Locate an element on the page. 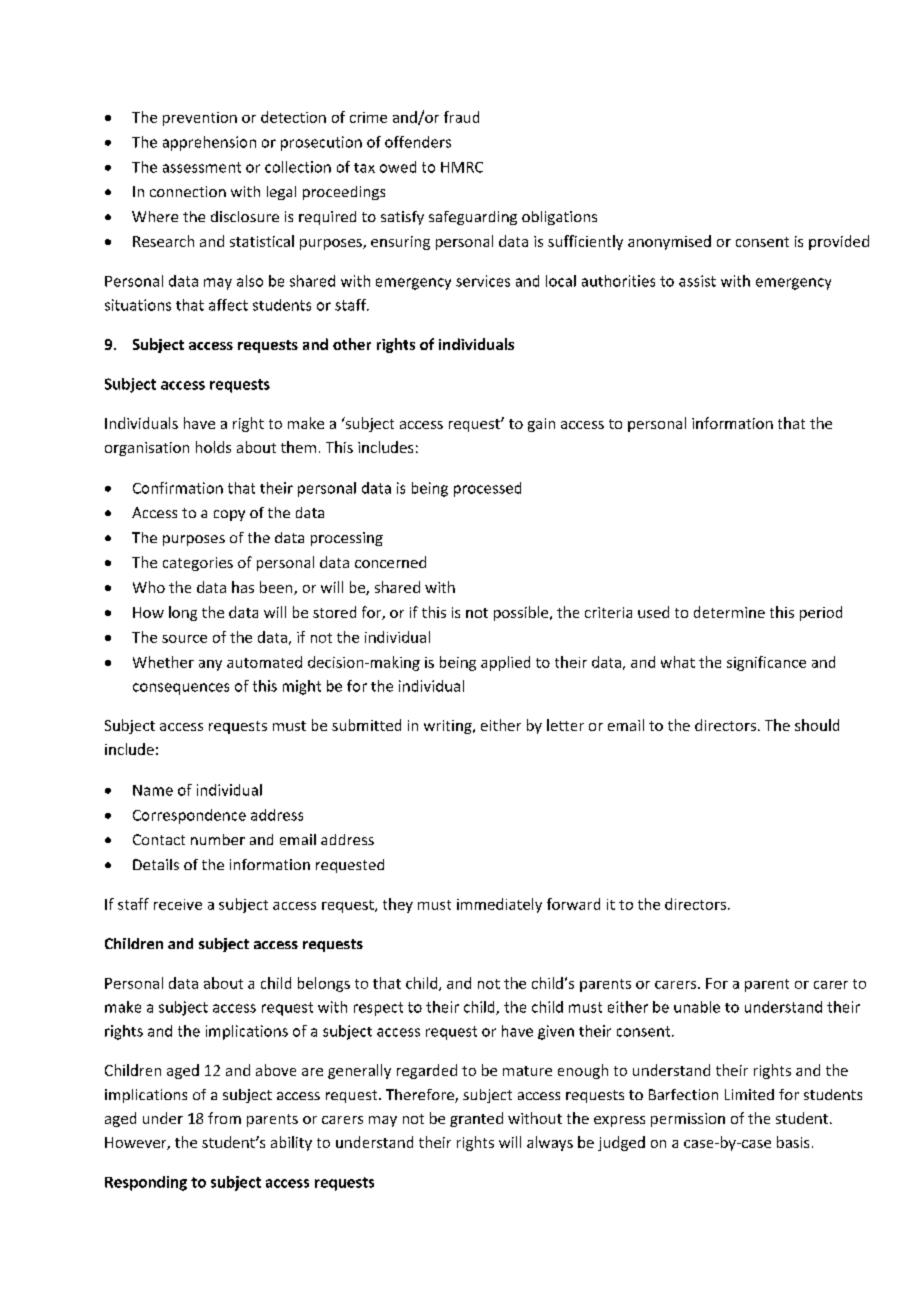 The height and width of the document is (1308, 924). significance is located at coordinates (766, 663).
